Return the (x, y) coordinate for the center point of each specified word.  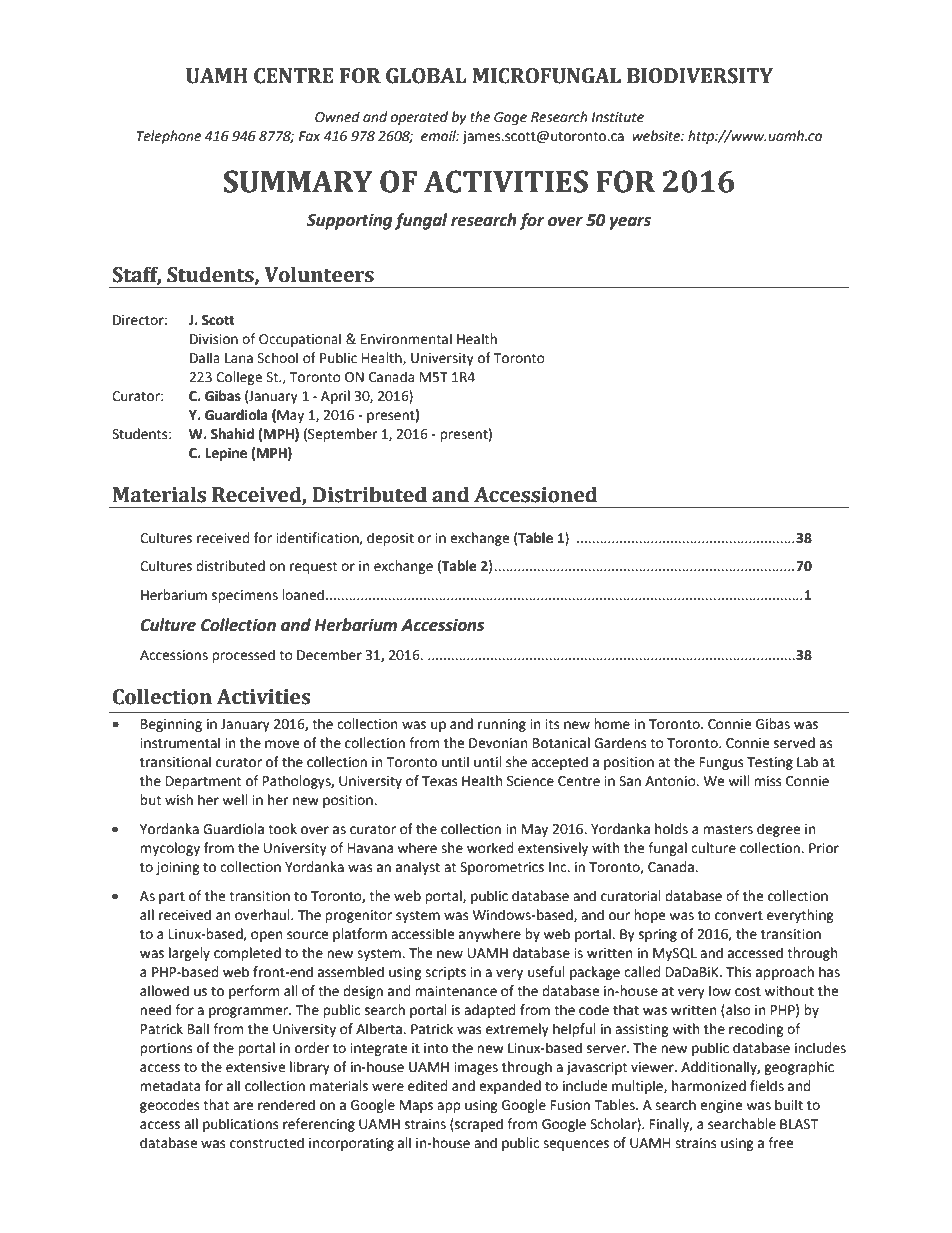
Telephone (169, 137)
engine (721, 1106)
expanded (510, 1087)
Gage (510, 118)
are (243, 1106)
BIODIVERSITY (700, 76)
